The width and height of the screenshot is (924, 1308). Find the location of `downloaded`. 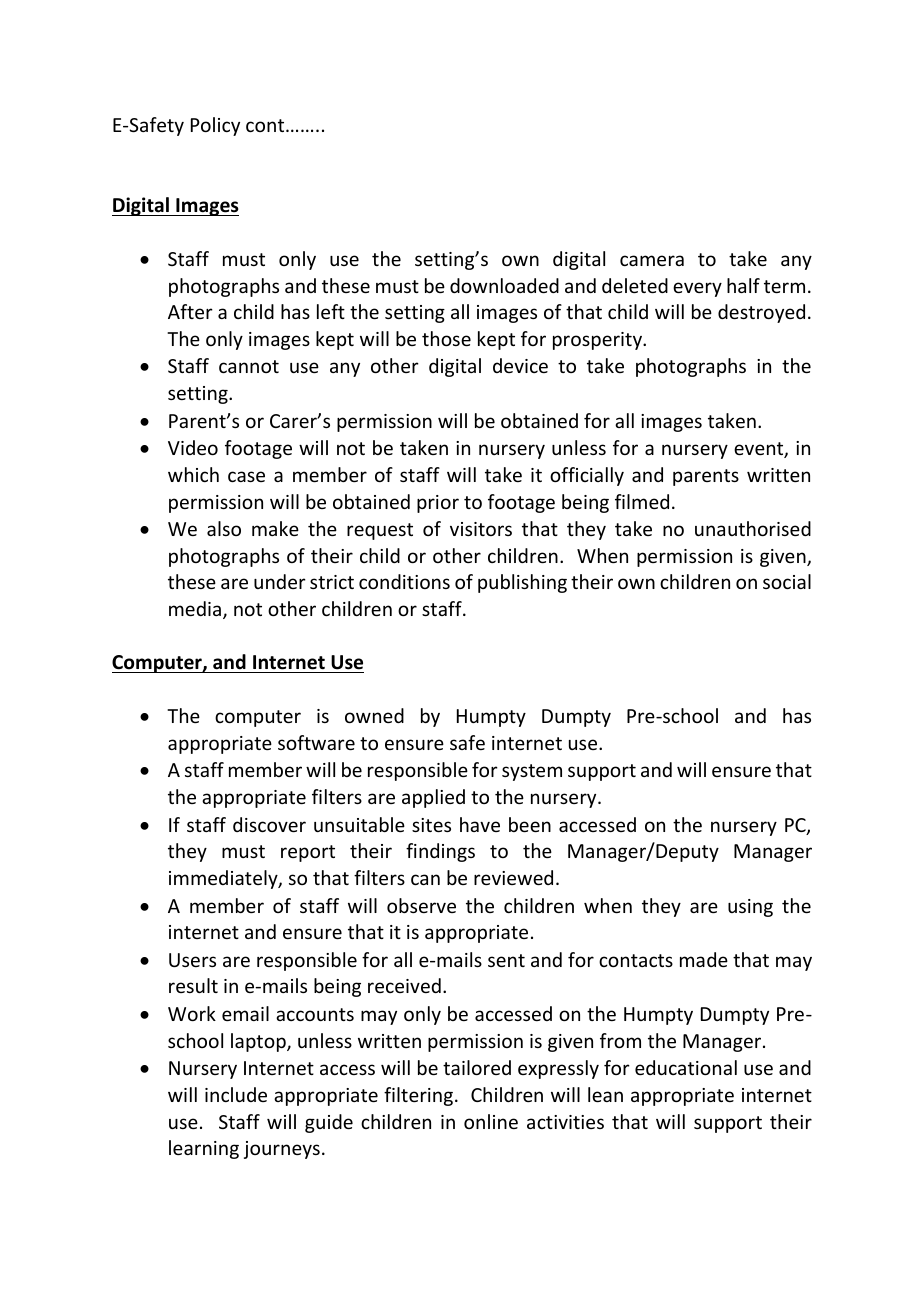

downloaded is located at coordinates (504, 285).
